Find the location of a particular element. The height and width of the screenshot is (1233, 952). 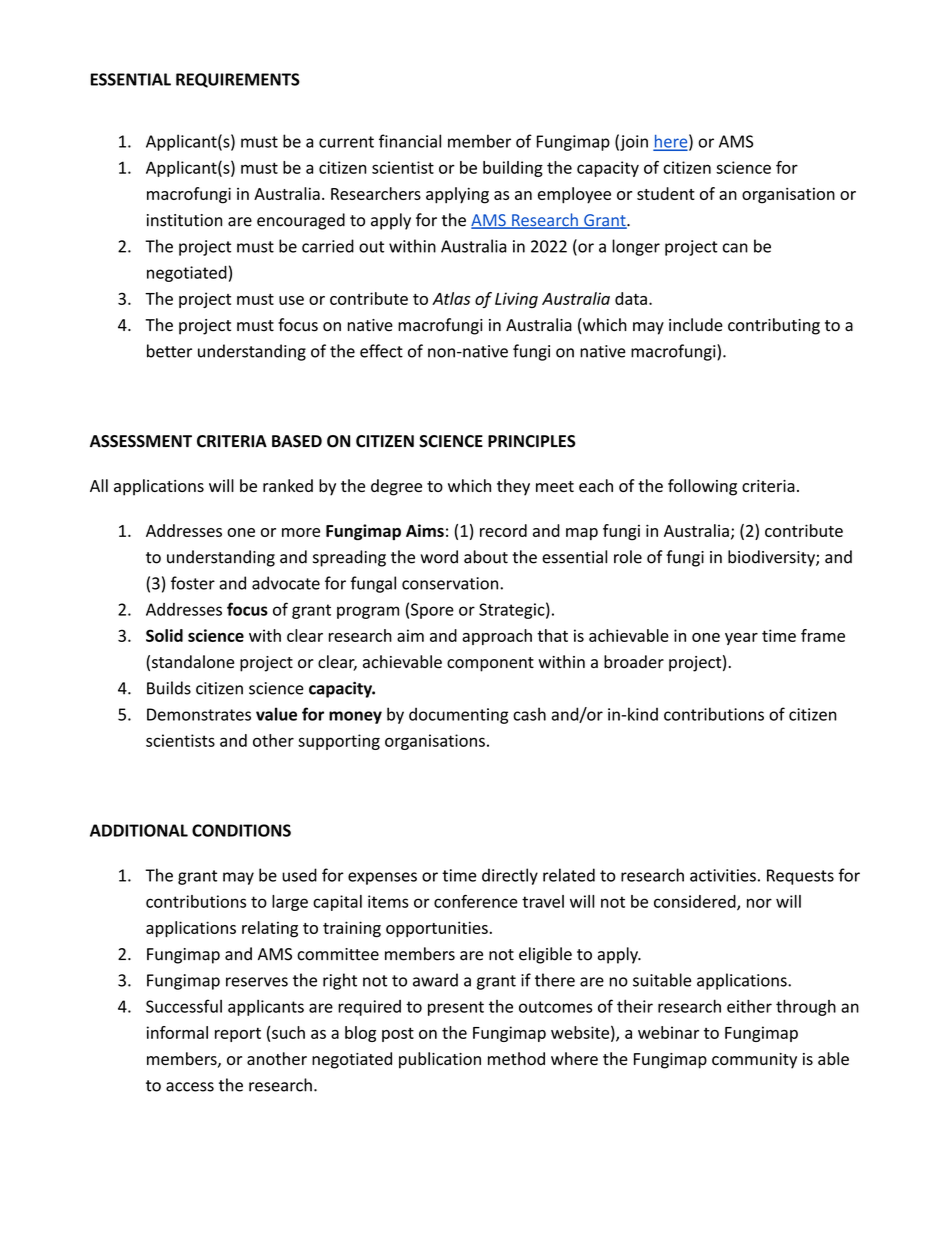

Atlas is located at coordinates (451, 298).
